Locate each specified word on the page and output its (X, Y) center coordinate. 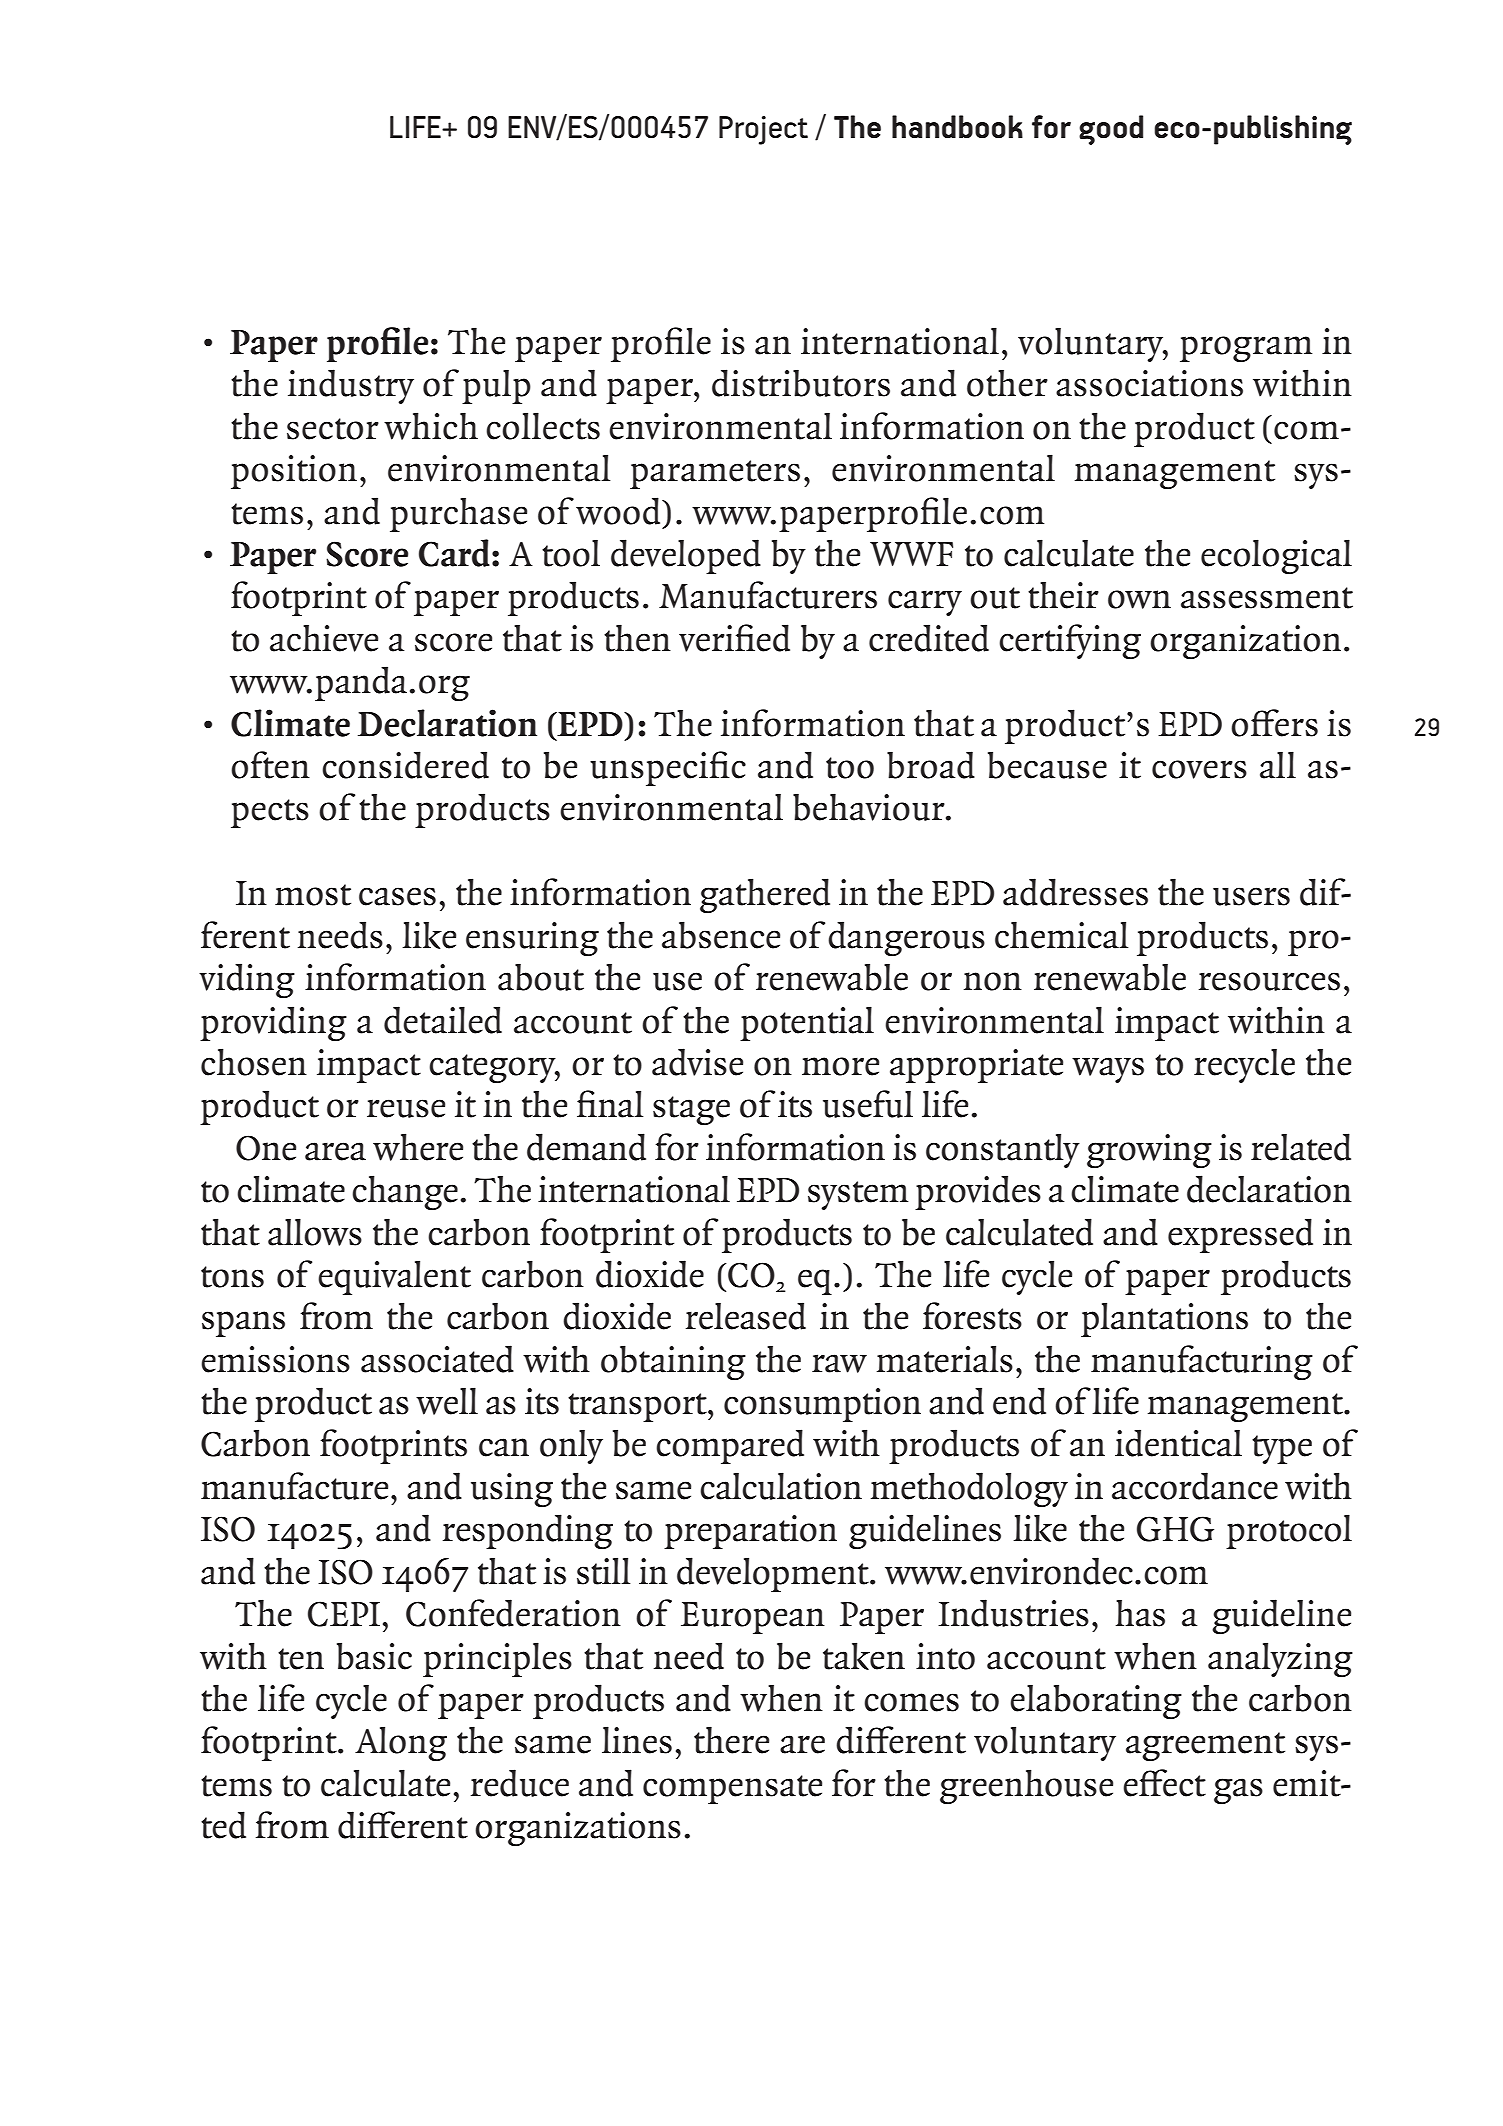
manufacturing (1202, 1362)
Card (454, 553)
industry (351, 386)
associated (437, 1359)
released (746, 1316)
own (1139, 599)
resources (1269, 981)
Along (401, 1743)
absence (721, 935)
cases (397, 896)
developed (686, 556)
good (1111, 130)
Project (763, 130)
